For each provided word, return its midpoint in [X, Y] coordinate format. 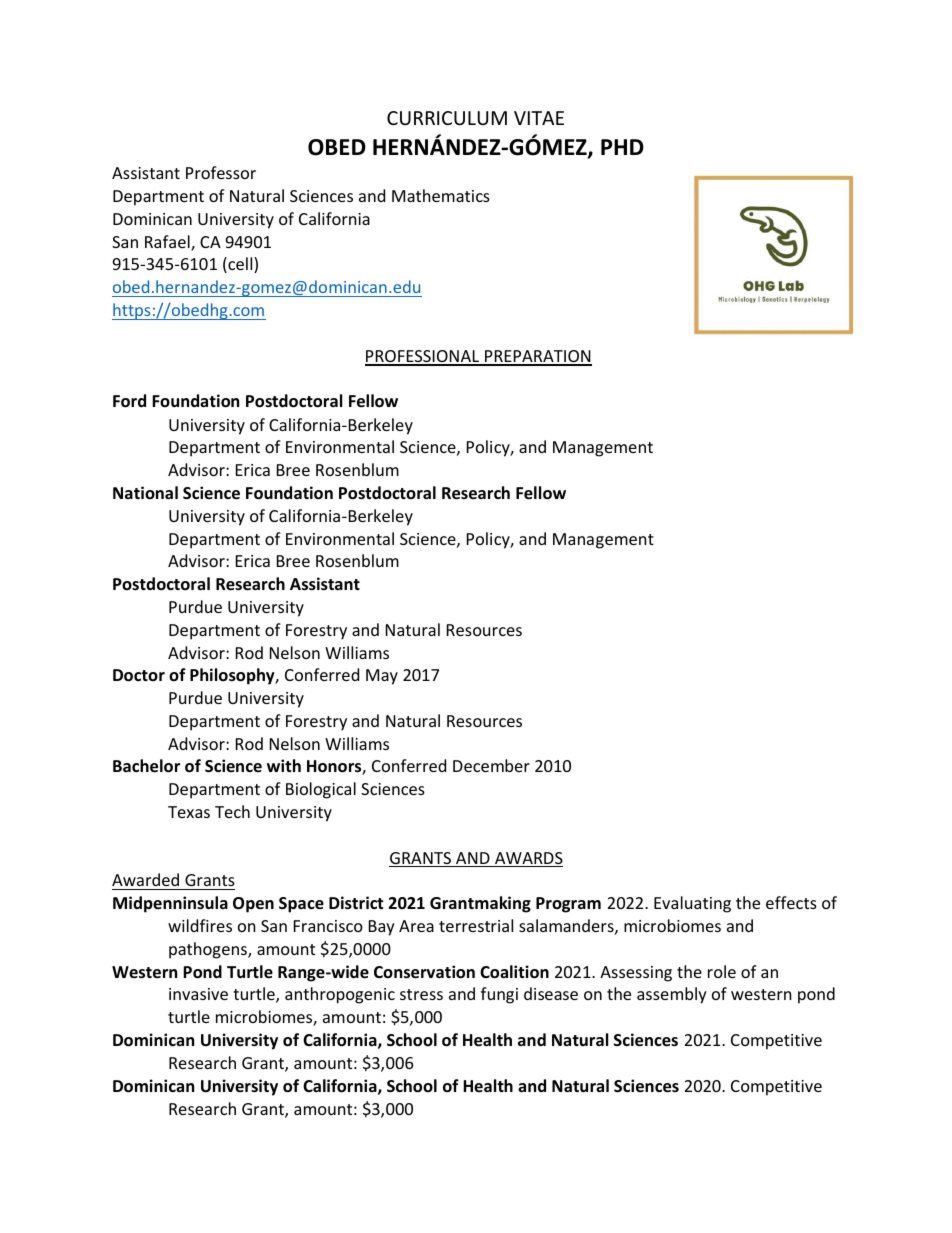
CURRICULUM [447, 118]
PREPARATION [537, 357]
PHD [622, 147]
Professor [221, 172]
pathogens [209, 950]
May [382, 677]
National [145, 492]
